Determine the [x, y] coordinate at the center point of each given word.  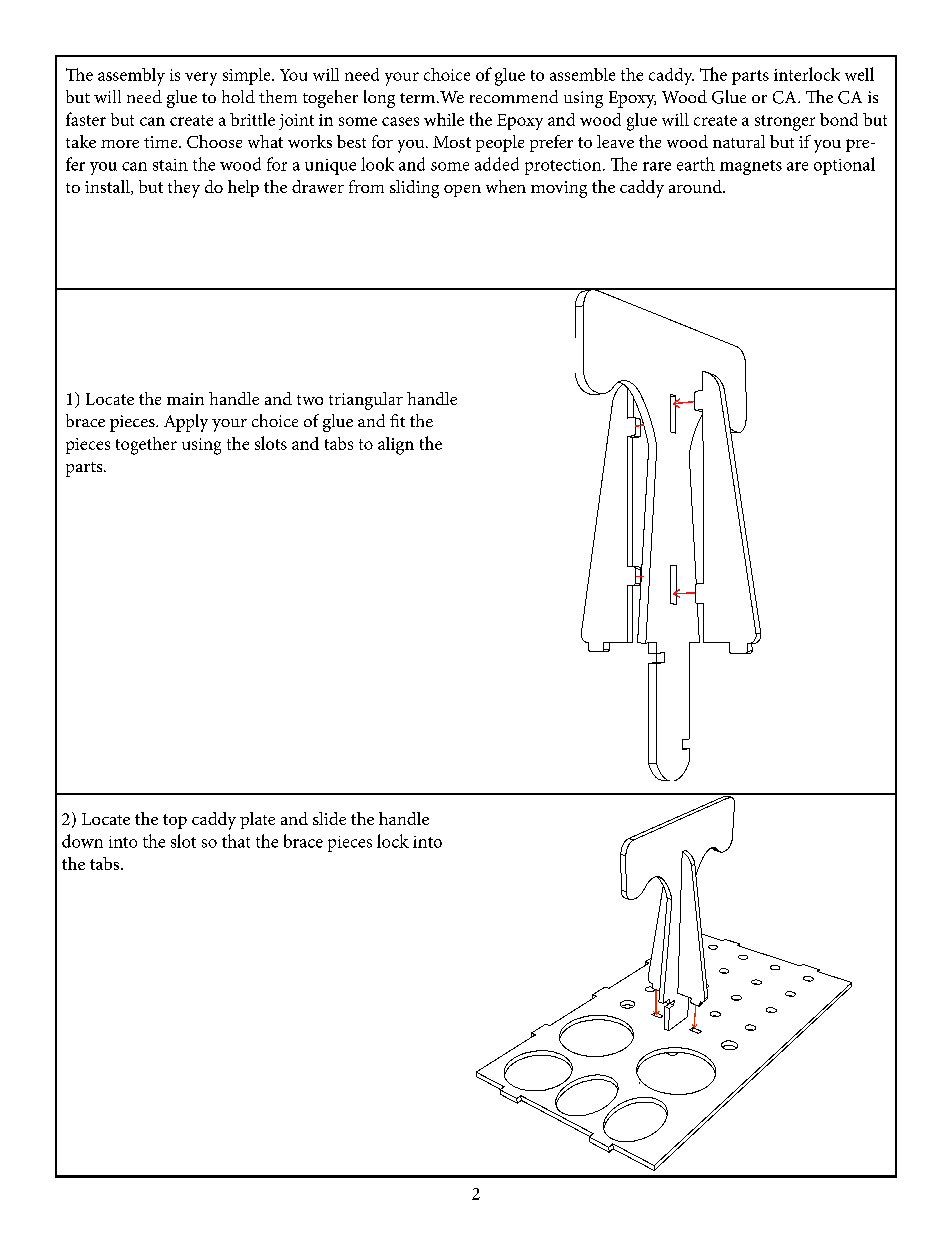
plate [257, 820]
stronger [785, 123]
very [201, 79]
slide [329, 818]
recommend [514, 96]
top [175, 821]
